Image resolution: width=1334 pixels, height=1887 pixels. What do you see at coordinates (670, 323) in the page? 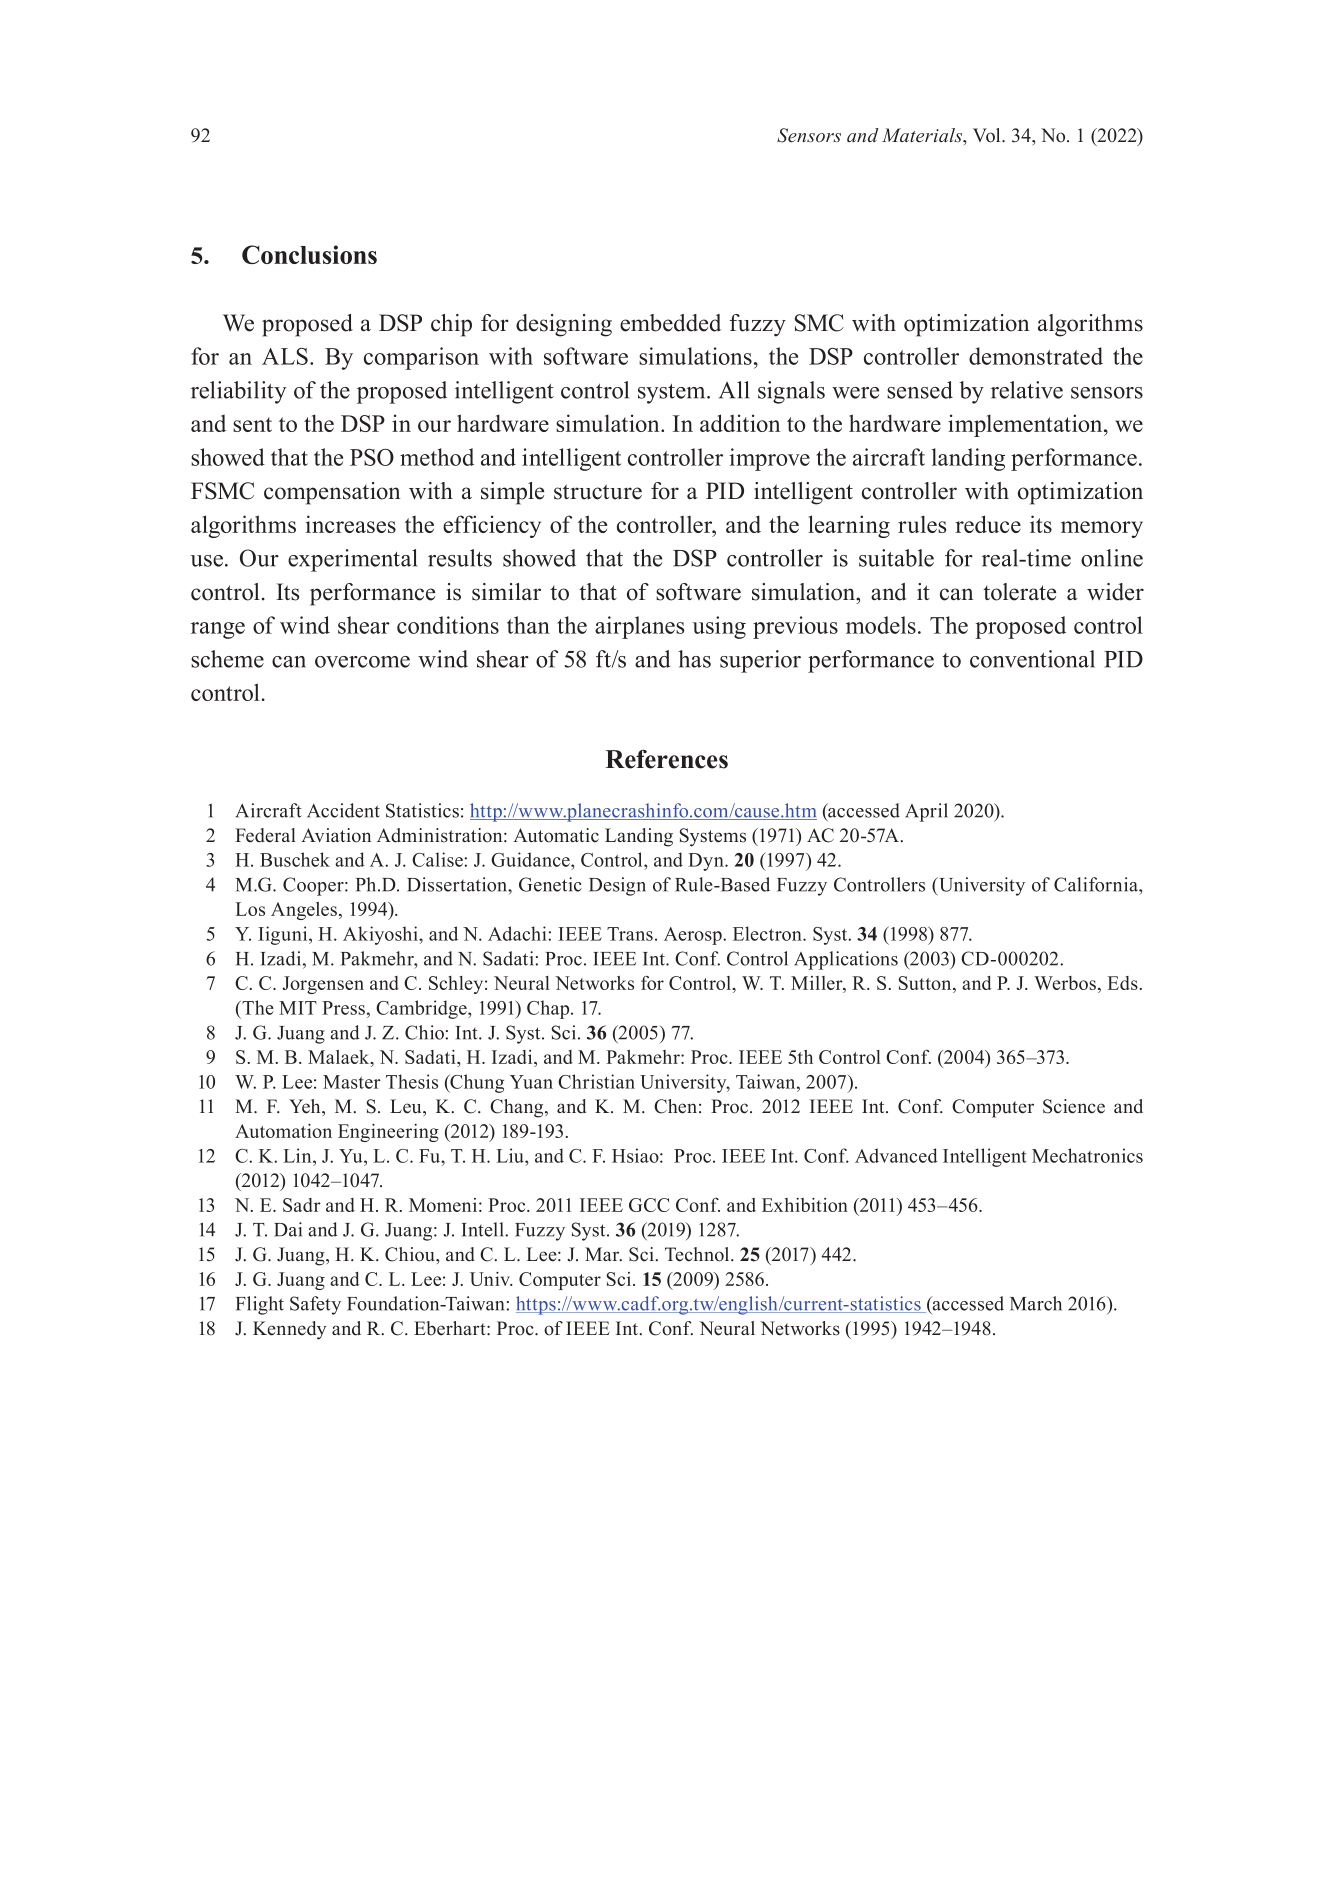
I see `embedded` at bounding box center [670, 323].
